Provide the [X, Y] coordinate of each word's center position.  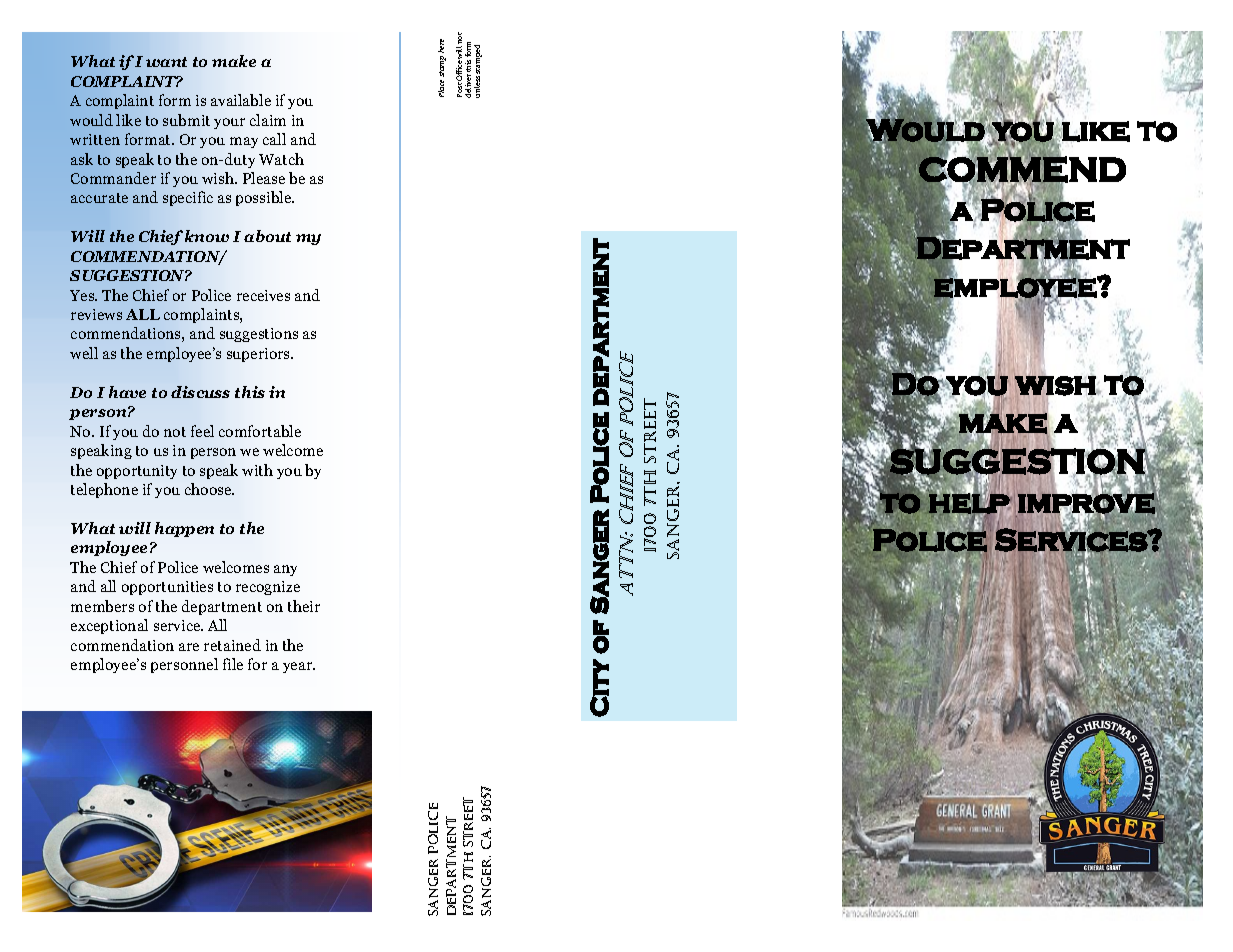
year [299, 667]
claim [268, 120]
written [95, 139]
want [166, 62]
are [189, 647]
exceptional [109, 626]
